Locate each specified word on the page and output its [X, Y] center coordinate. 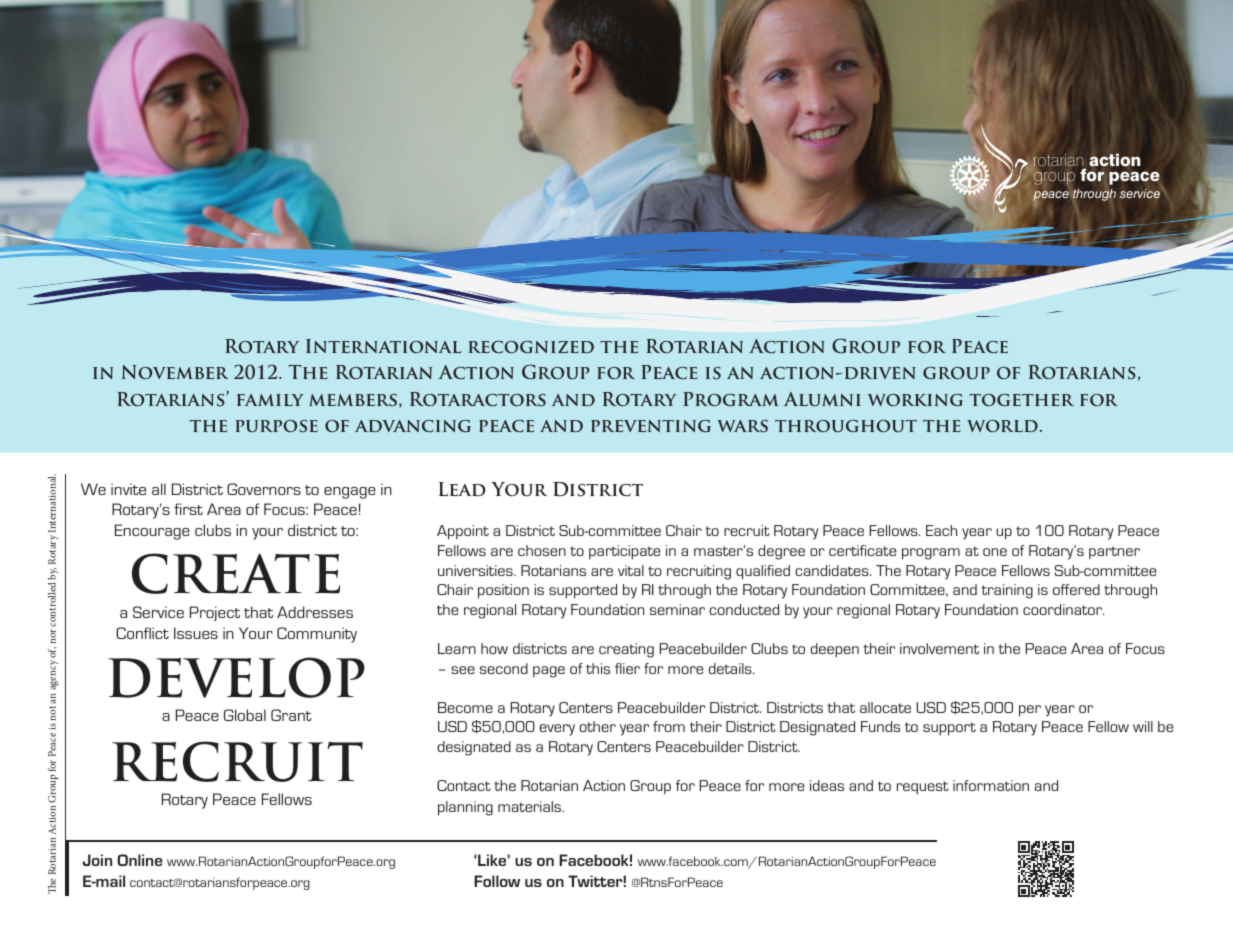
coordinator [1064, 609]
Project [215, 613]
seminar [677, 609]
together [1021, 400]
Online [140, 860]
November [175, 372]
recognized [531, 347]
